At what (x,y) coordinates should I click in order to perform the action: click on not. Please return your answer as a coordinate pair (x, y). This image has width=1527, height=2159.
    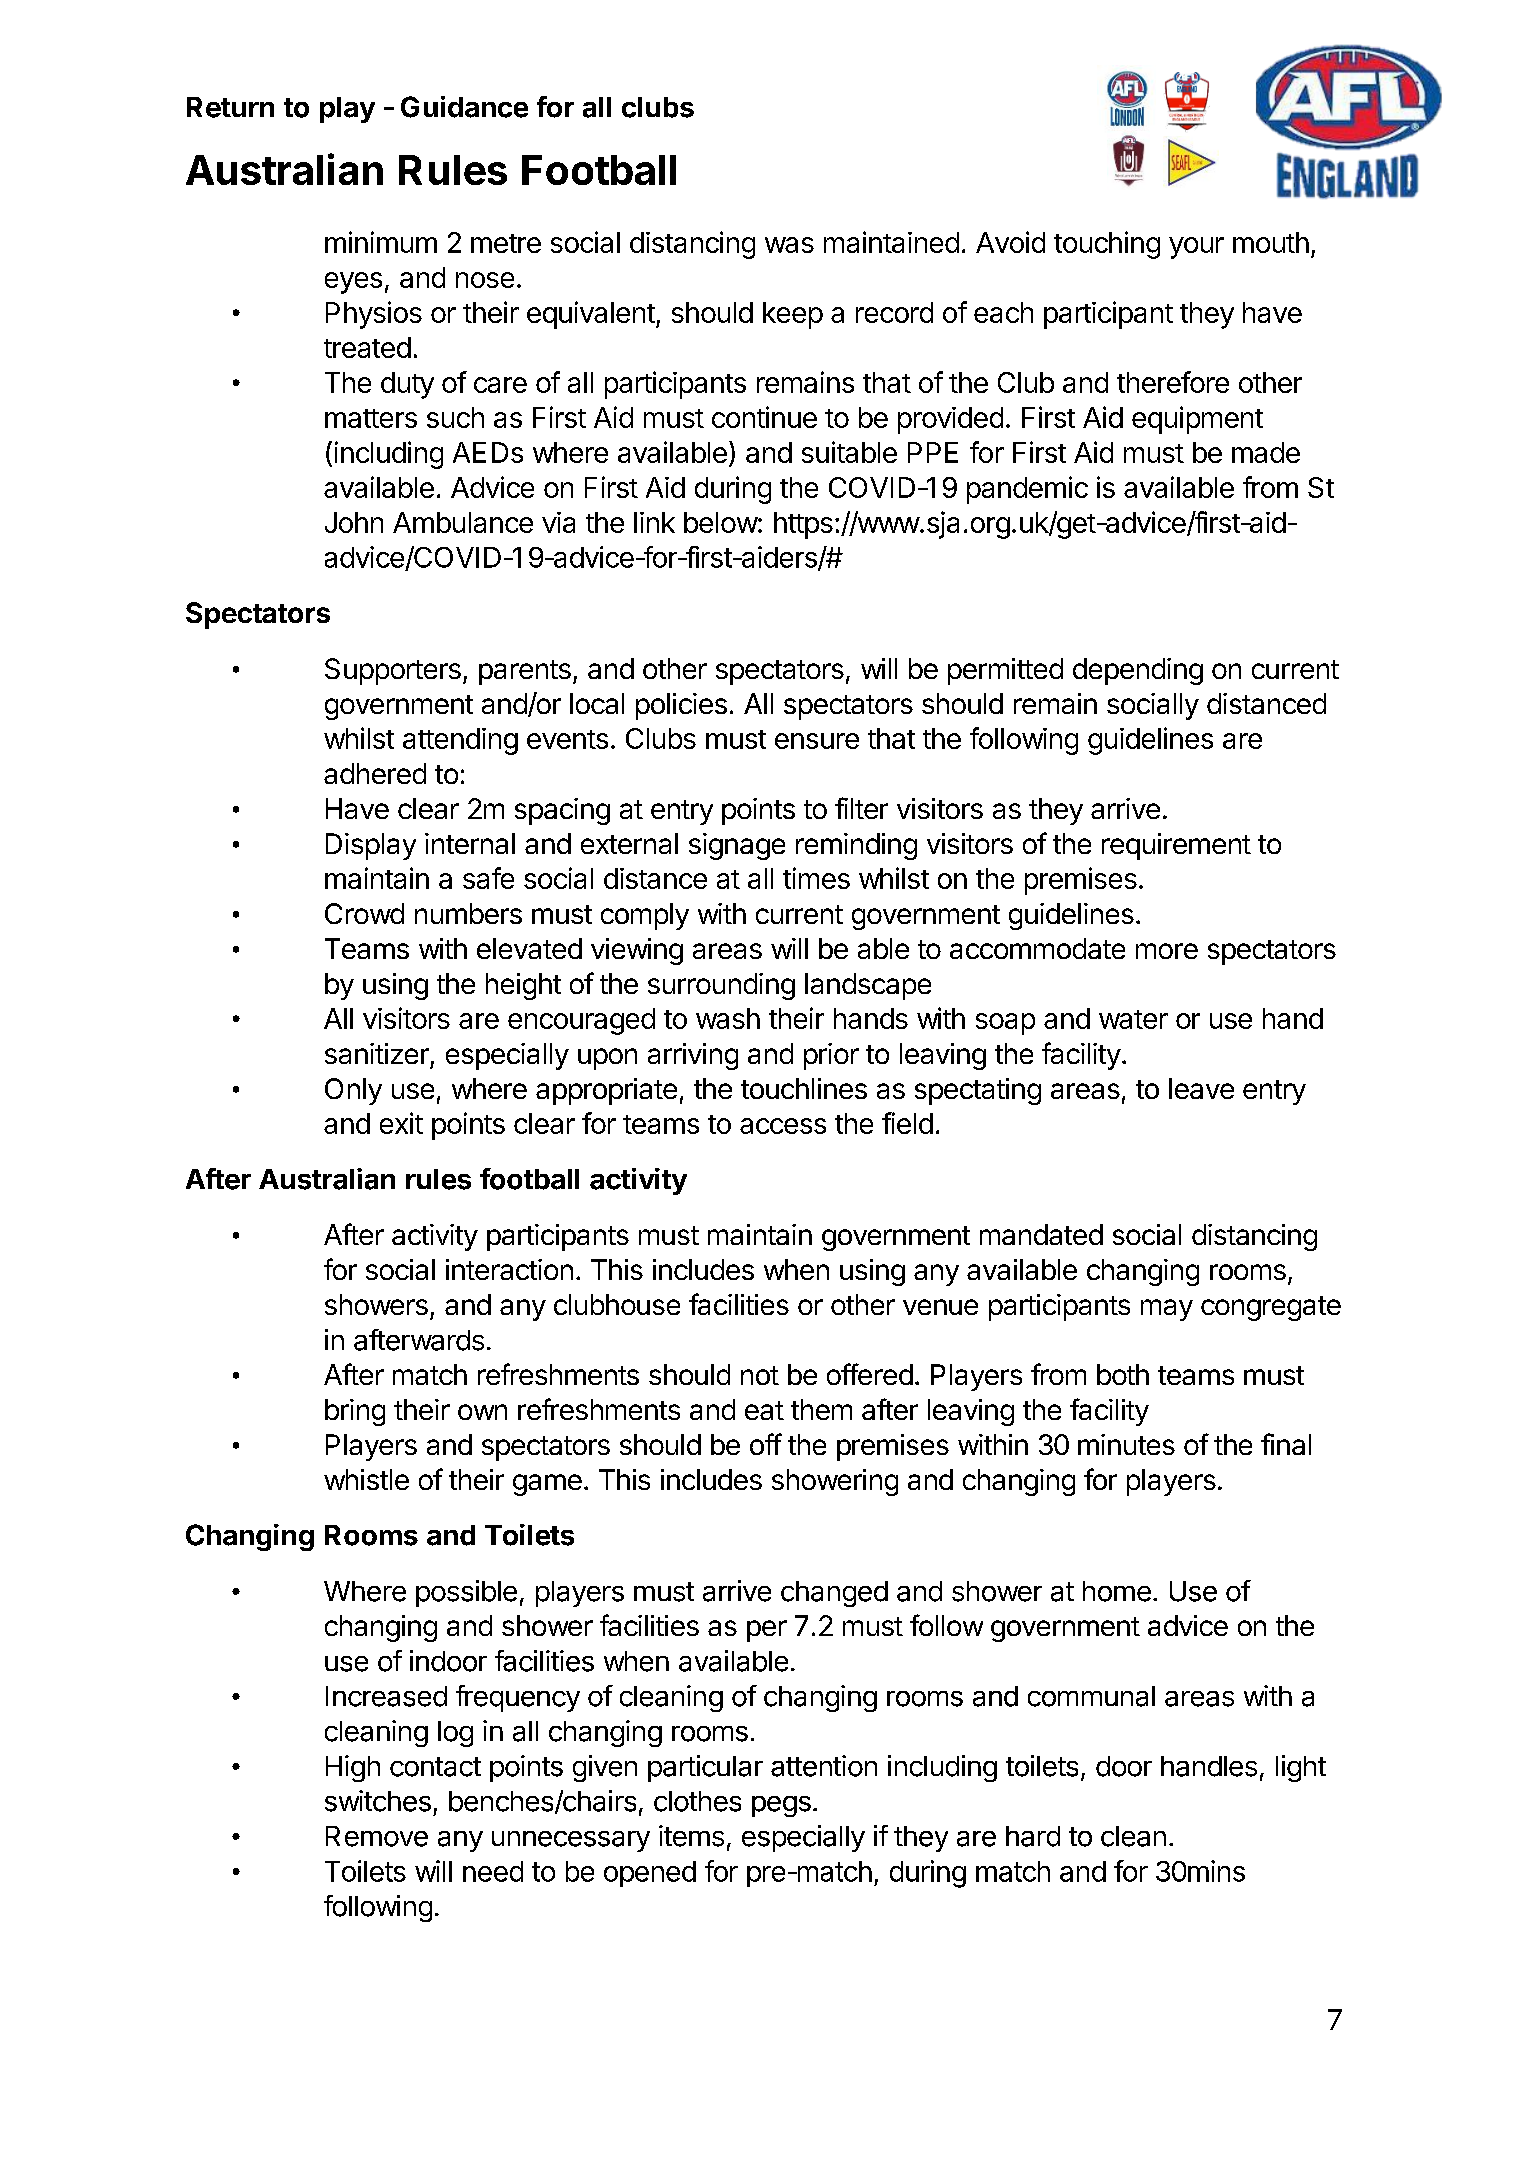
    Looking at the image, I should click on (760, 1375).
